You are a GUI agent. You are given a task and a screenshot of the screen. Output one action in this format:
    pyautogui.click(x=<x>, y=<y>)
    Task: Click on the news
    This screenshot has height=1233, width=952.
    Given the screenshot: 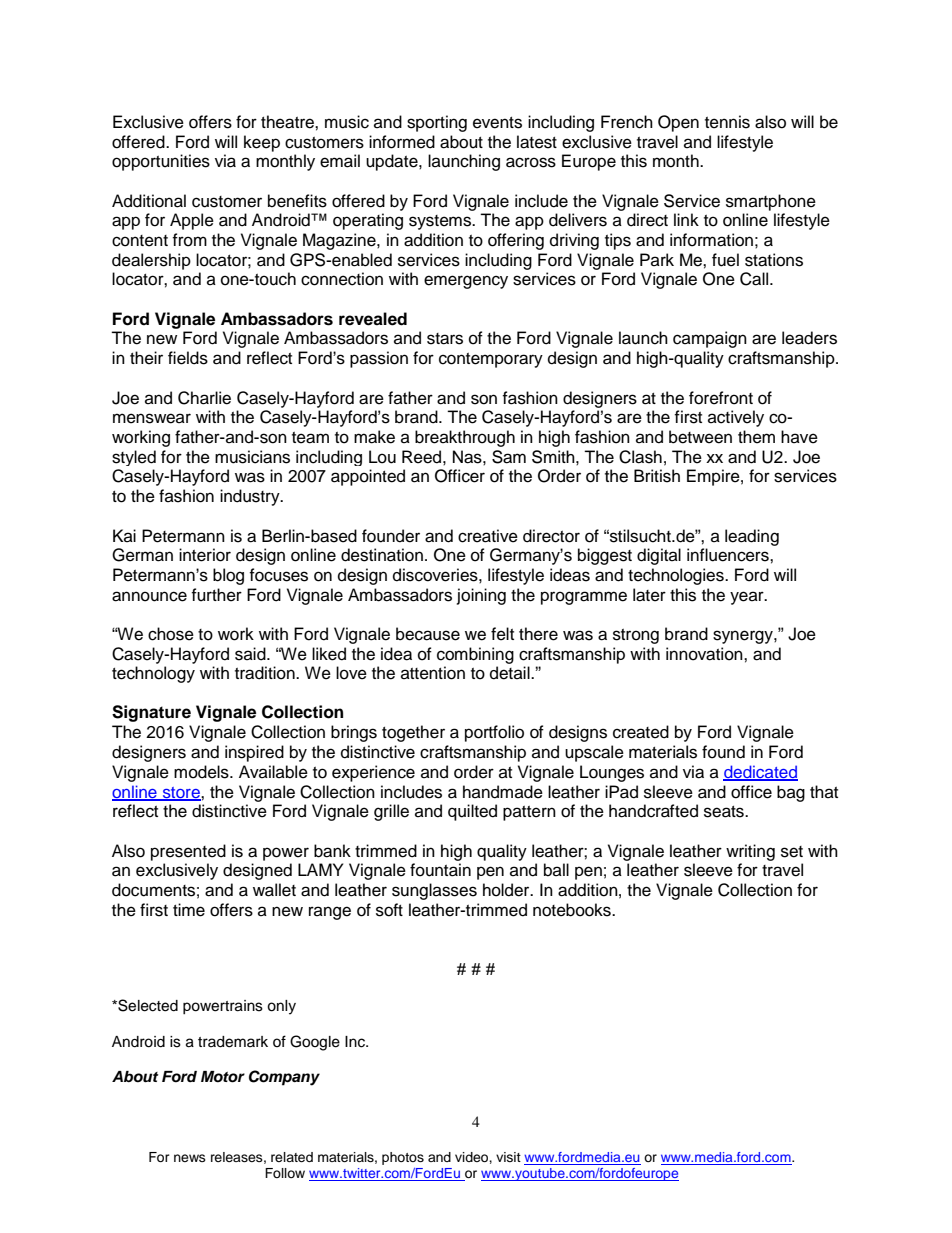 What is the action you would take?
    pyautogui.click(x=190, y=1158)
